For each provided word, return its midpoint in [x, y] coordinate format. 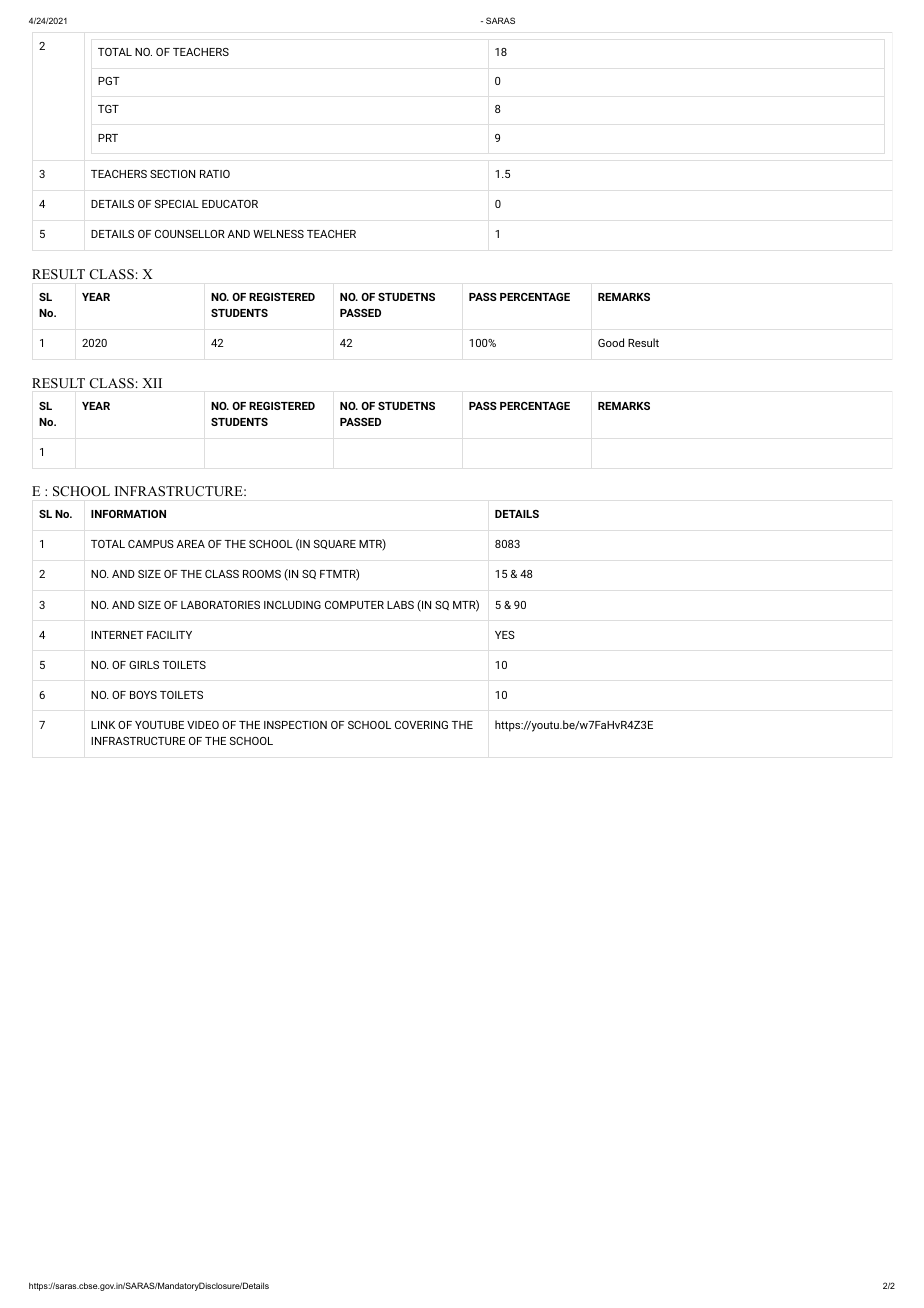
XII [152, 383]
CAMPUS [151, 544]
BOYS [143, 695]
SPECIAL [177, 204]
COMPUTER [354, 605]
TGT [108, 109]
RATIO [215, 174]
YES [505, 635]
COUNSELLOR [190, 234]
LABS [400, 605]
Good [611, 342]
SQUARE [335, 544]
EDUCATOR [230, 204]
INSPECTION [295, 725]
